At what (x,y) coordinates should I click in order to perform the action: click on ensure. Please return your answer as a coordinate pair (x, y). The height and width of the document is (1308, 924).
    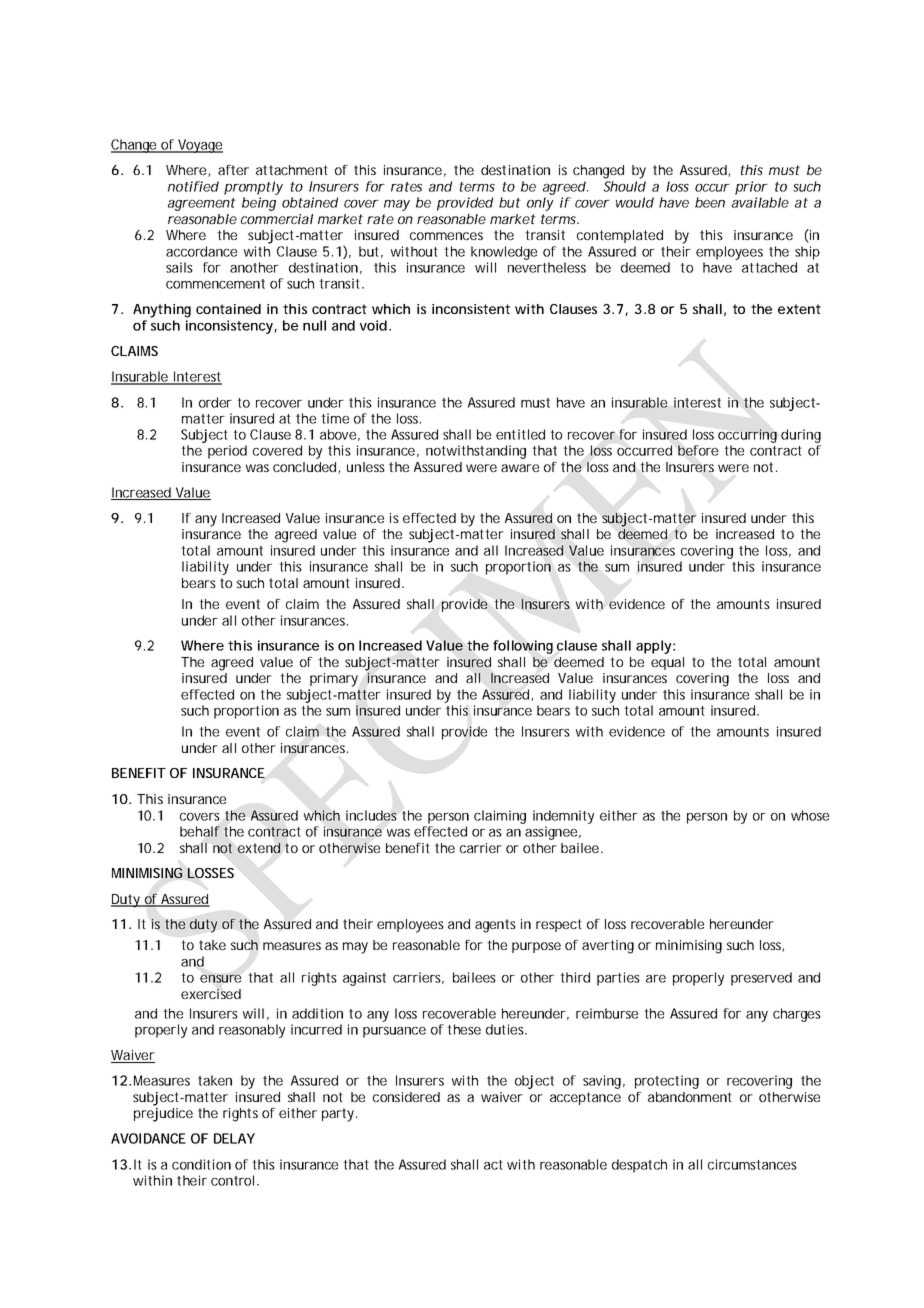
    Looking at the image, I should click on (220, 978).
